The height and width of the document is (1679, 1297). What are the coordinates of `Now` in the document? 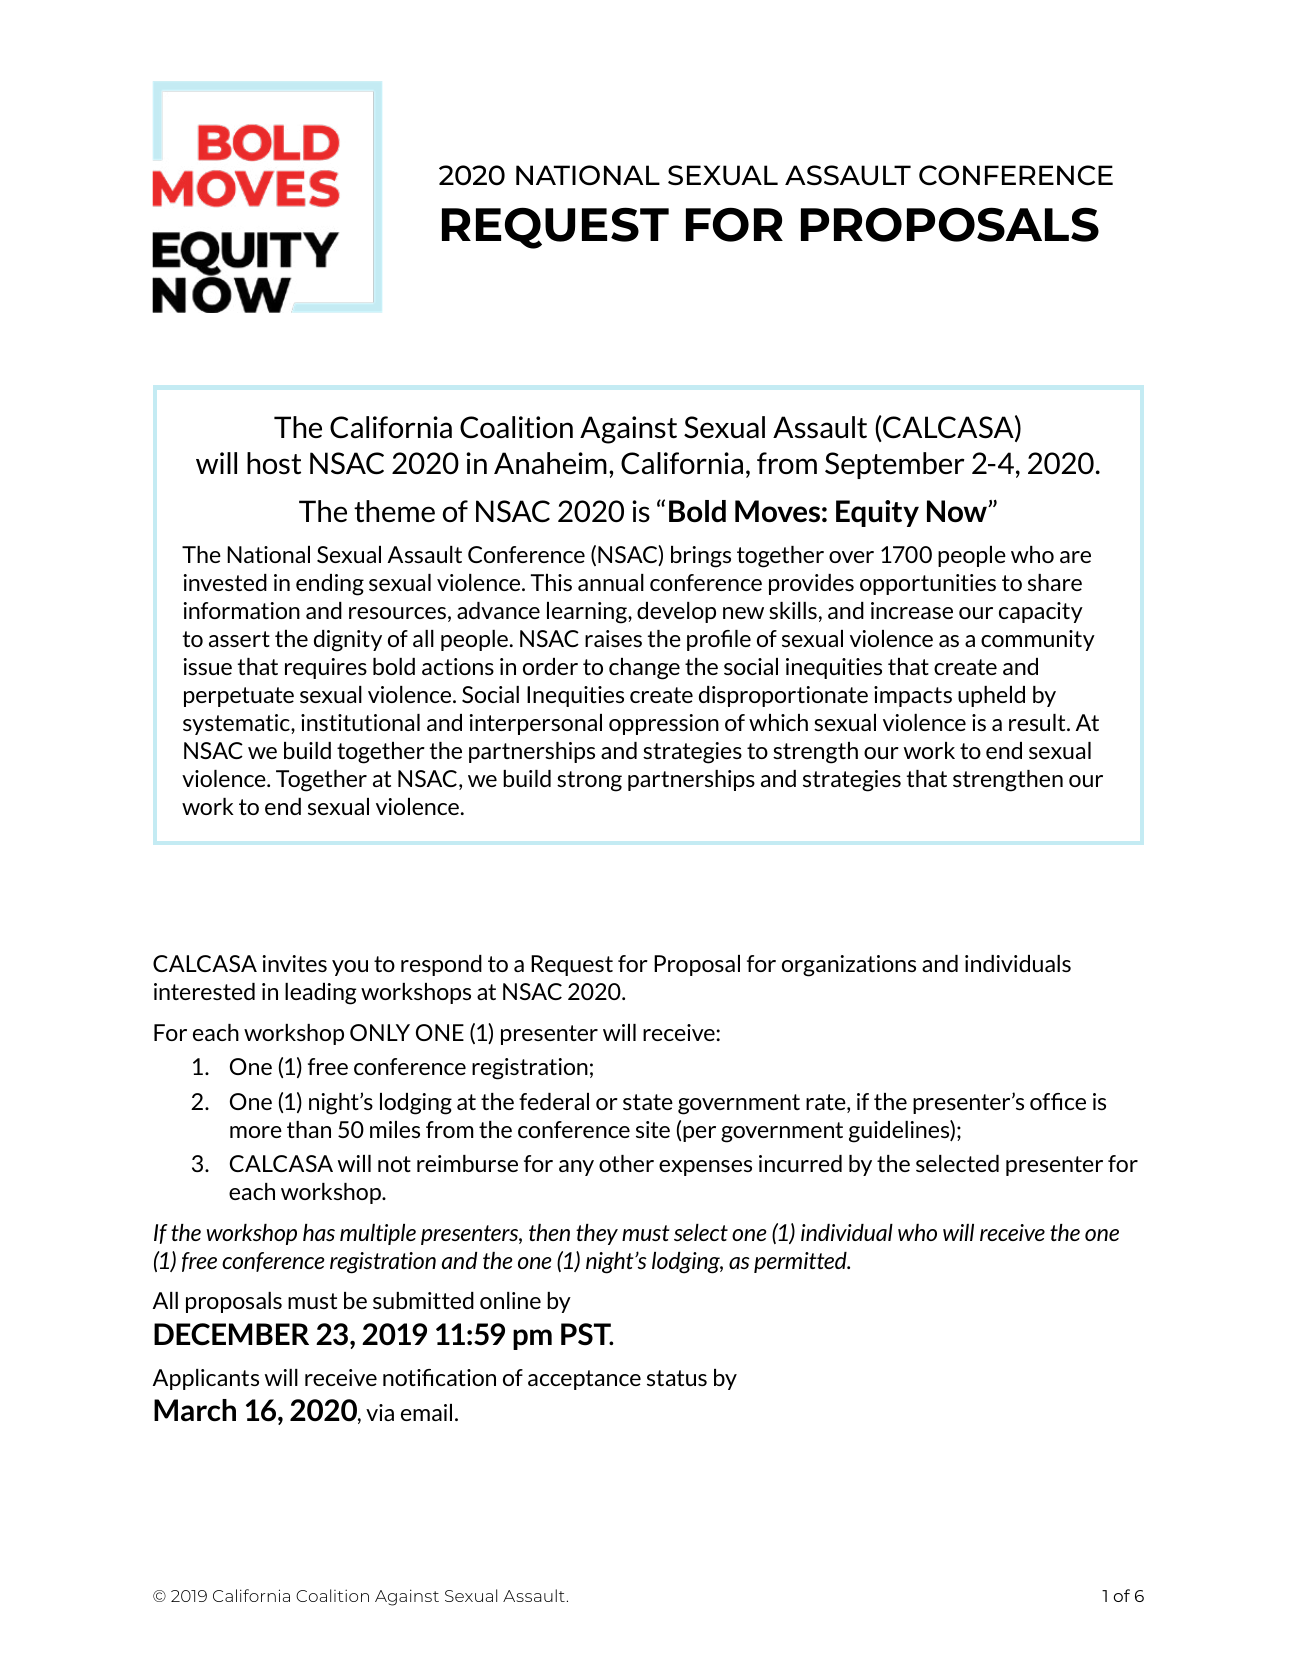 It's located at (958, 511).
